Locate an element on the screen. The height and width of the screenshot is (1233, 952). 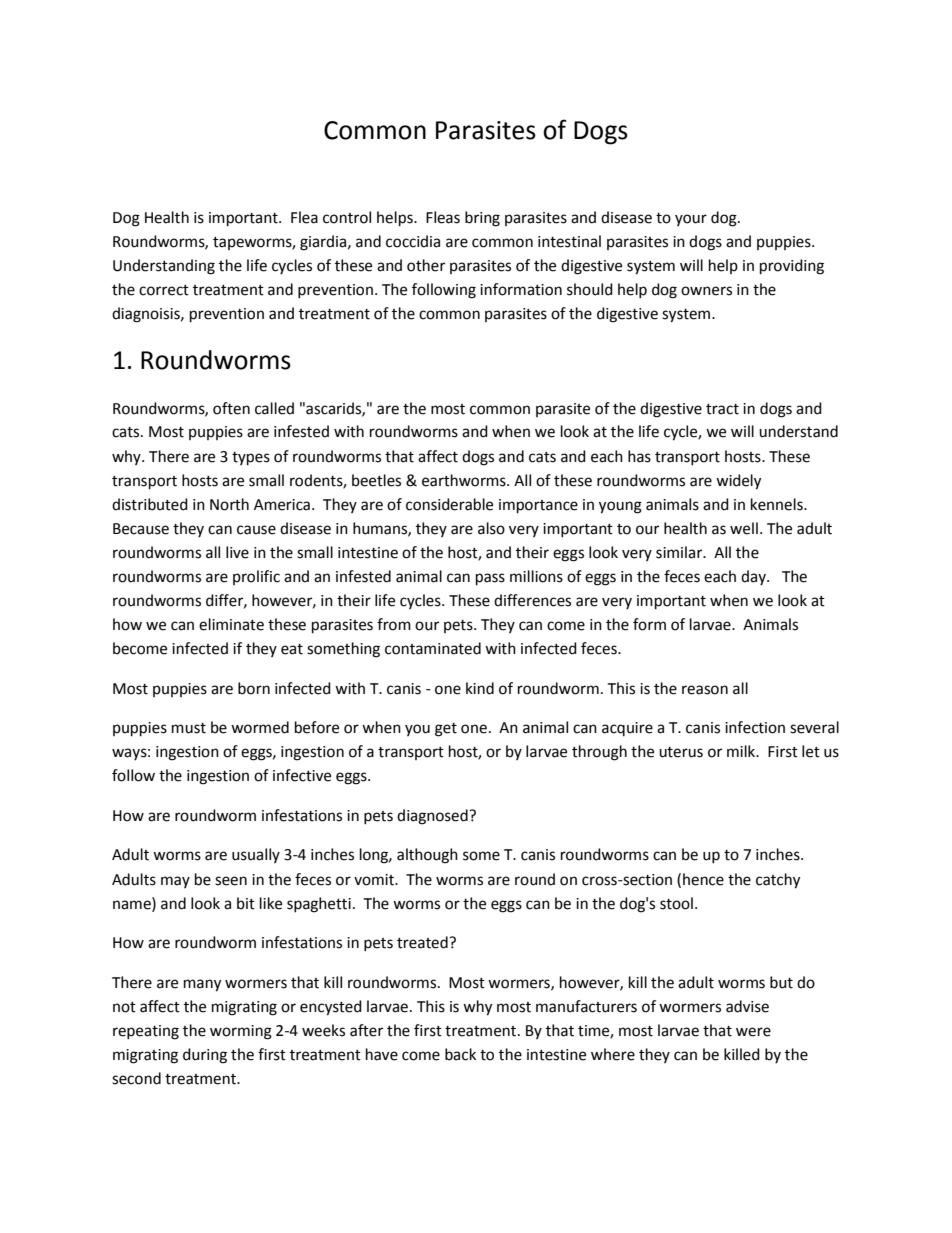
bring is located at coordinates (482, 219).
